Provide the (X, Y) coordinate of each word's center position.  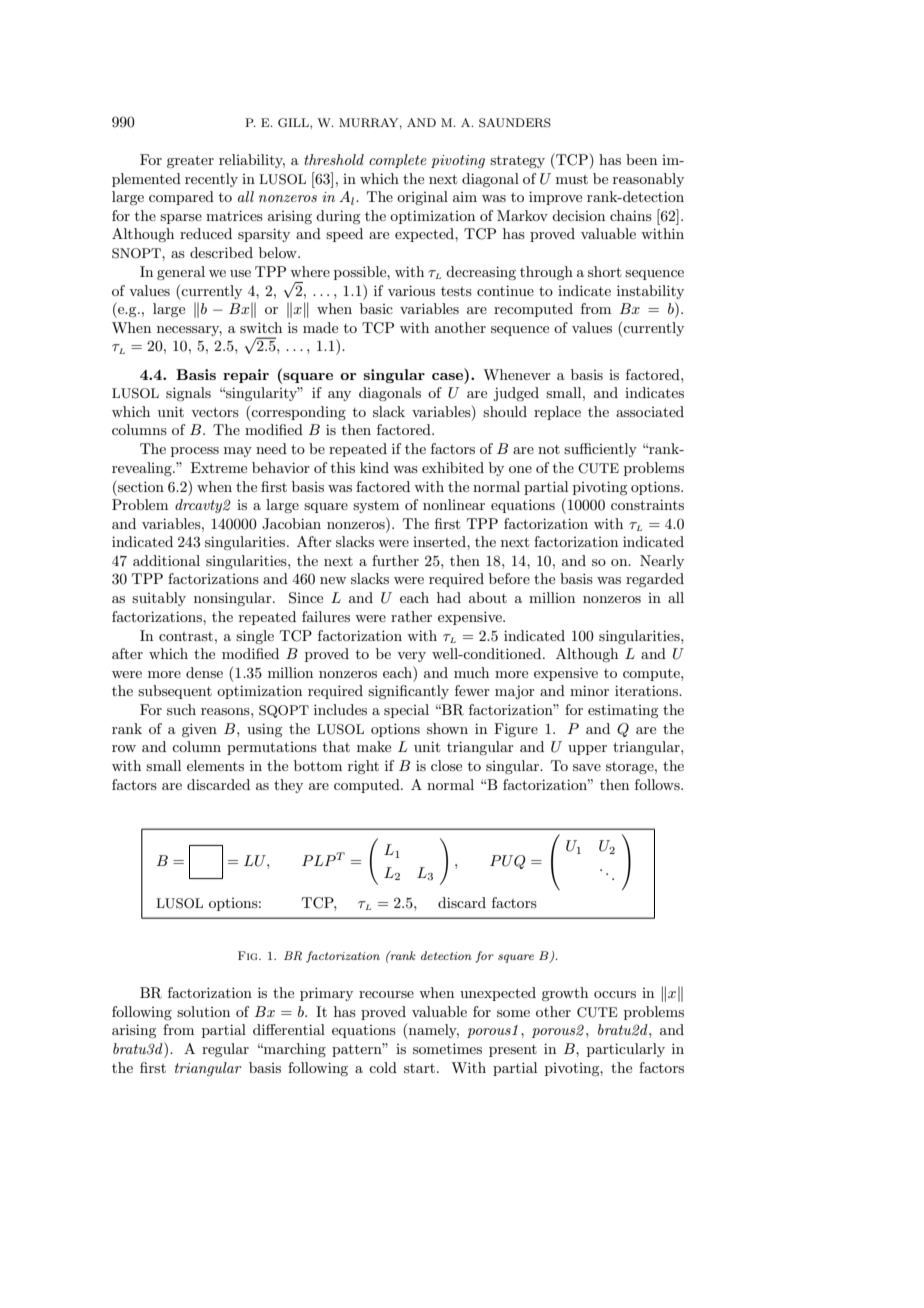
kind (374, 467)
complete (398, 161)
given (199, 730)
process (195, 452)
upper (587, 750)
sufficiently (600, 450)
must (572, 179)
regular (225, 1050)
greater (190, 161)
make (374, 746)
